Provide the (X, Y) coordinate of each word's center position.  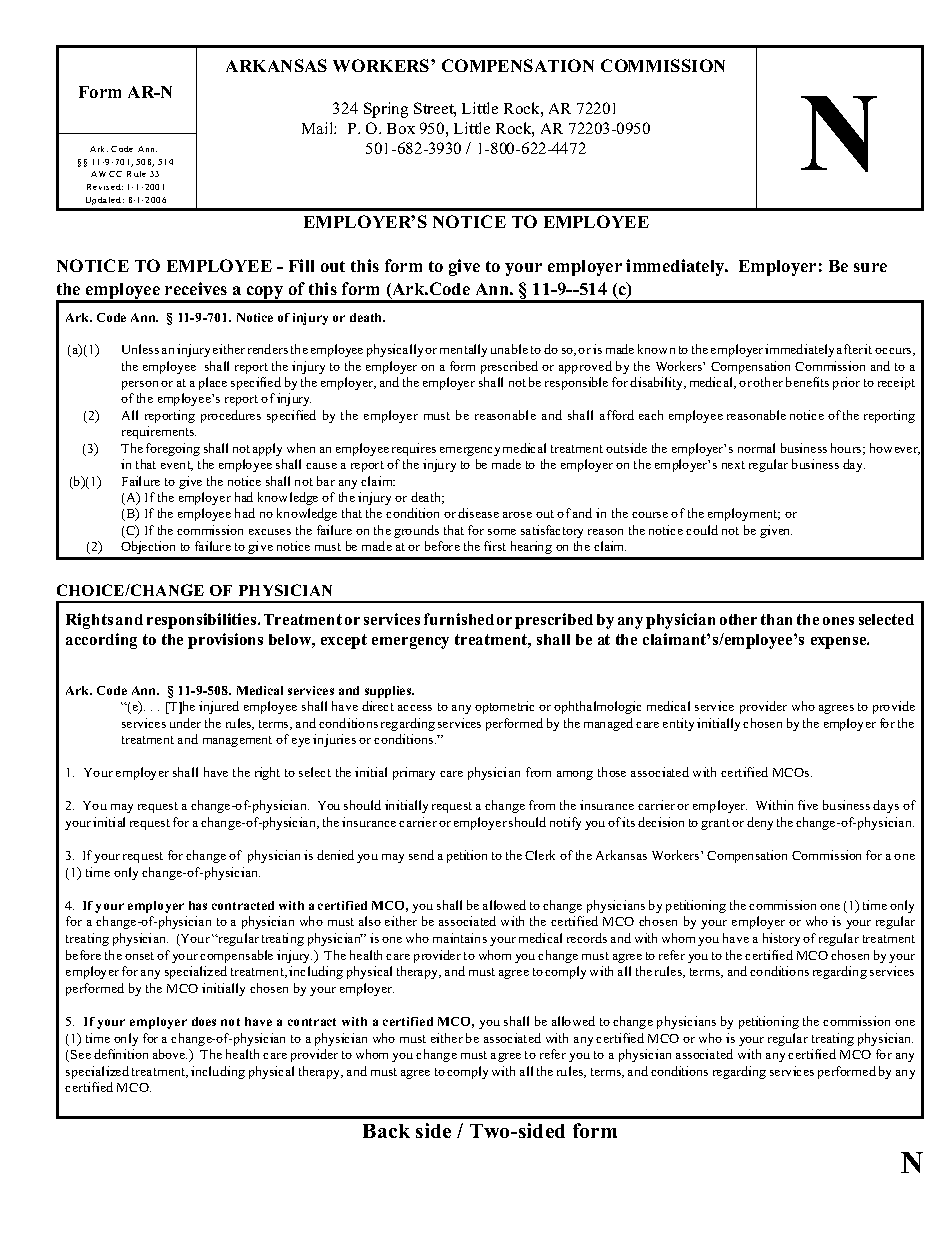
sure (870, 267)
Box (401, 128)
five (808, 805)
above (170, 1054)
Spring (386, 110)
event (177, 466)
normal (756, 448)
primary (414, 773)
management (237, 741)
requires (414, 449)
